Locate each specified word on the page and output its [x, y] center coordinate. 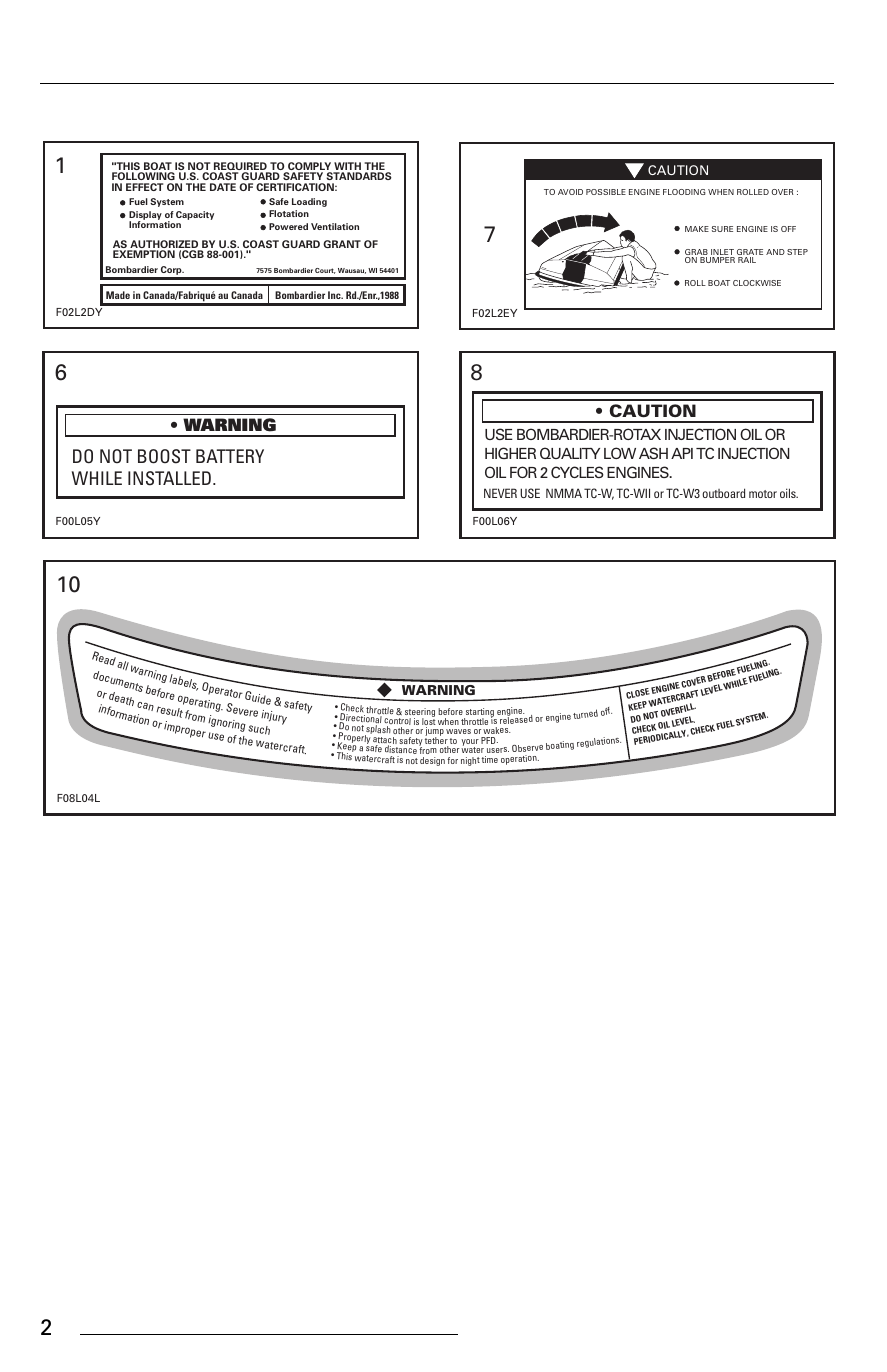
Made [118, 295]
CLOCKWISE [757, 283]
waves [458, 731]
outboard [723, 493]
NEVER [500, 493]
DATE [223, 187]
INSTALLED [169, 478]
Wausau [352, 271]
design [432, 761]
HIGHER [510, 453]
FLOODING [684, 192]
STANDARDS [359, 176]
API [682, 453]
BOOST [164, 456]
